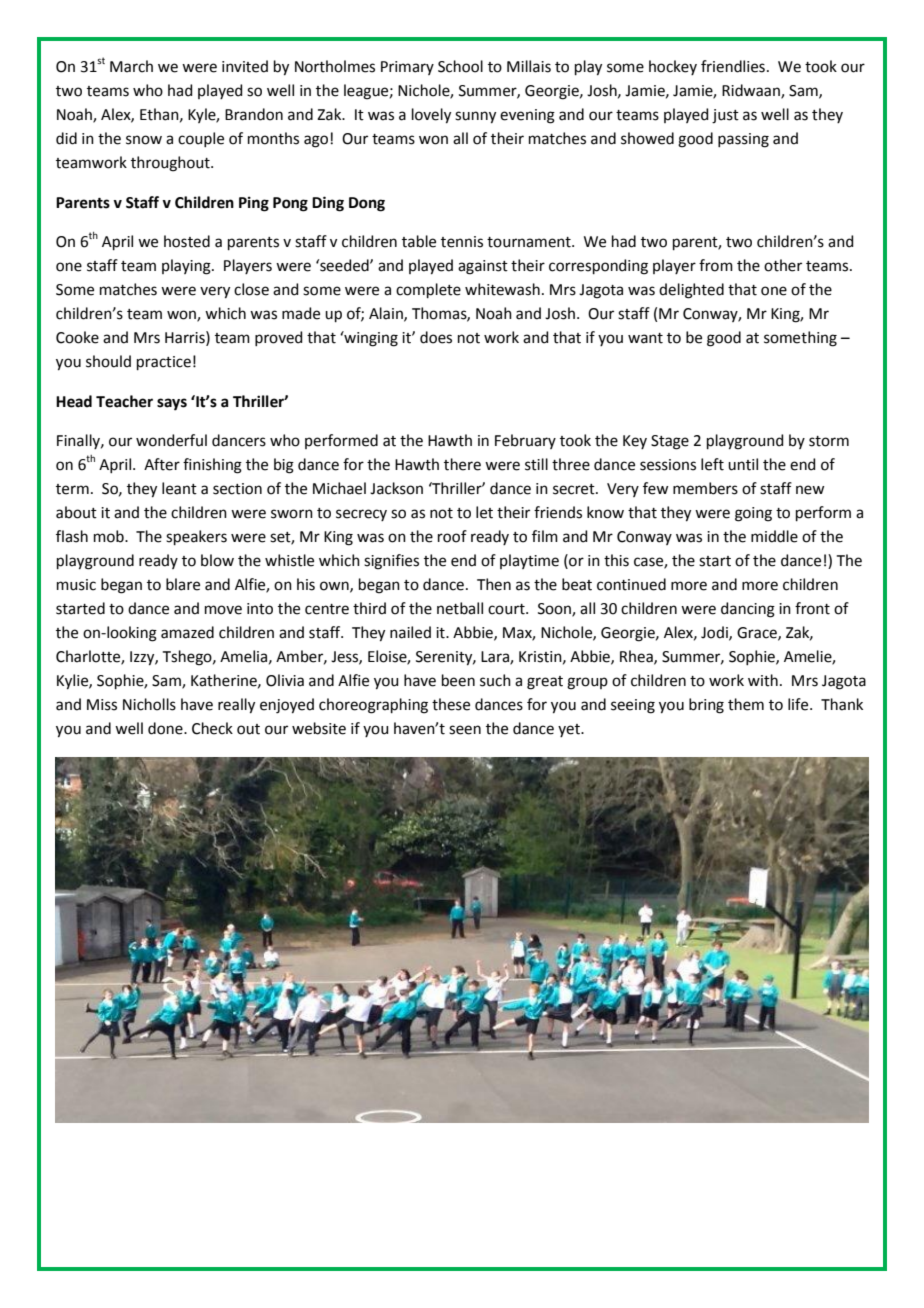  I want to click on from, so click(716, 265).
